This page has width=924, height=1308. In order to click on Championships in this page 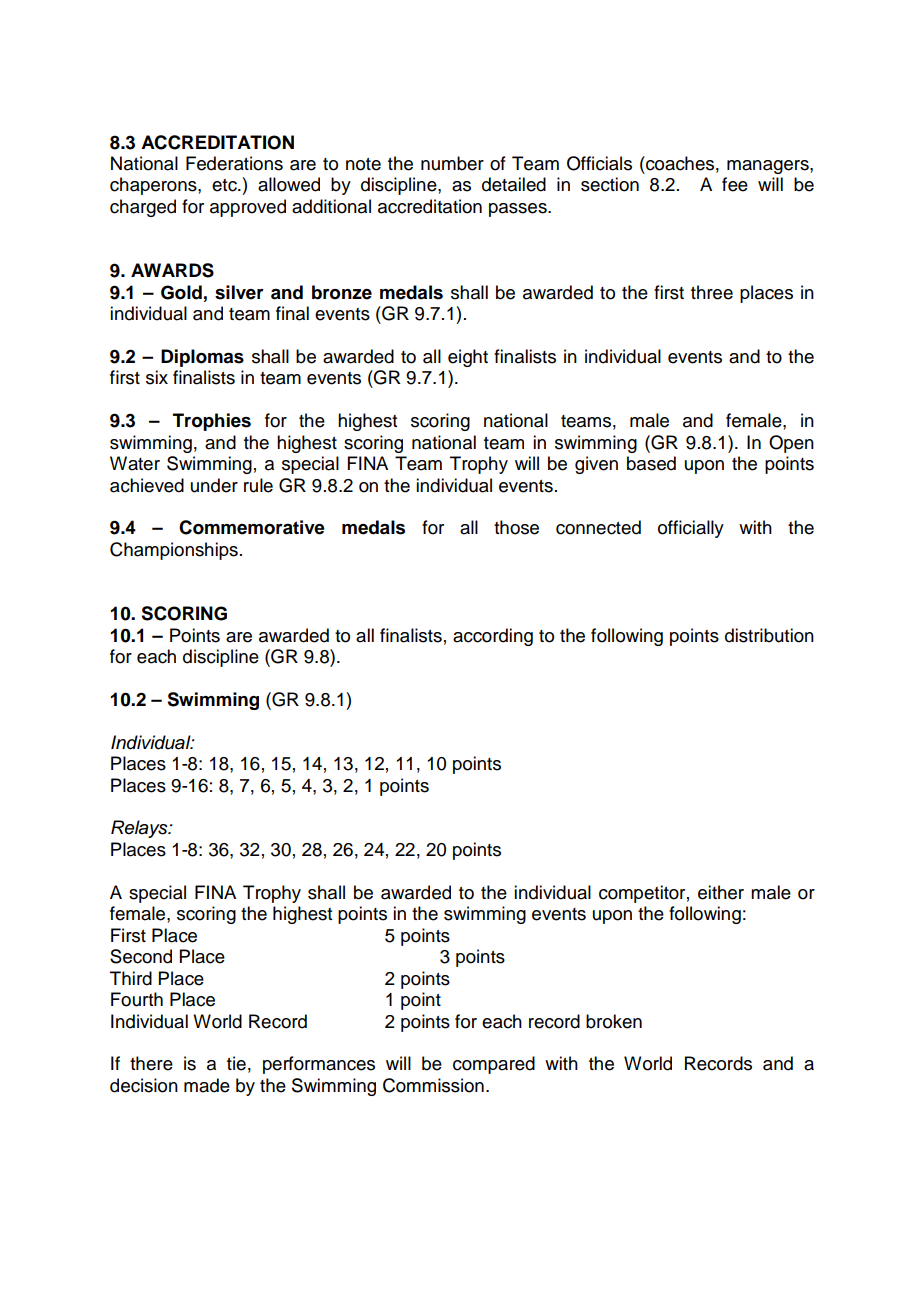, I will do `click(174, 551)`.
